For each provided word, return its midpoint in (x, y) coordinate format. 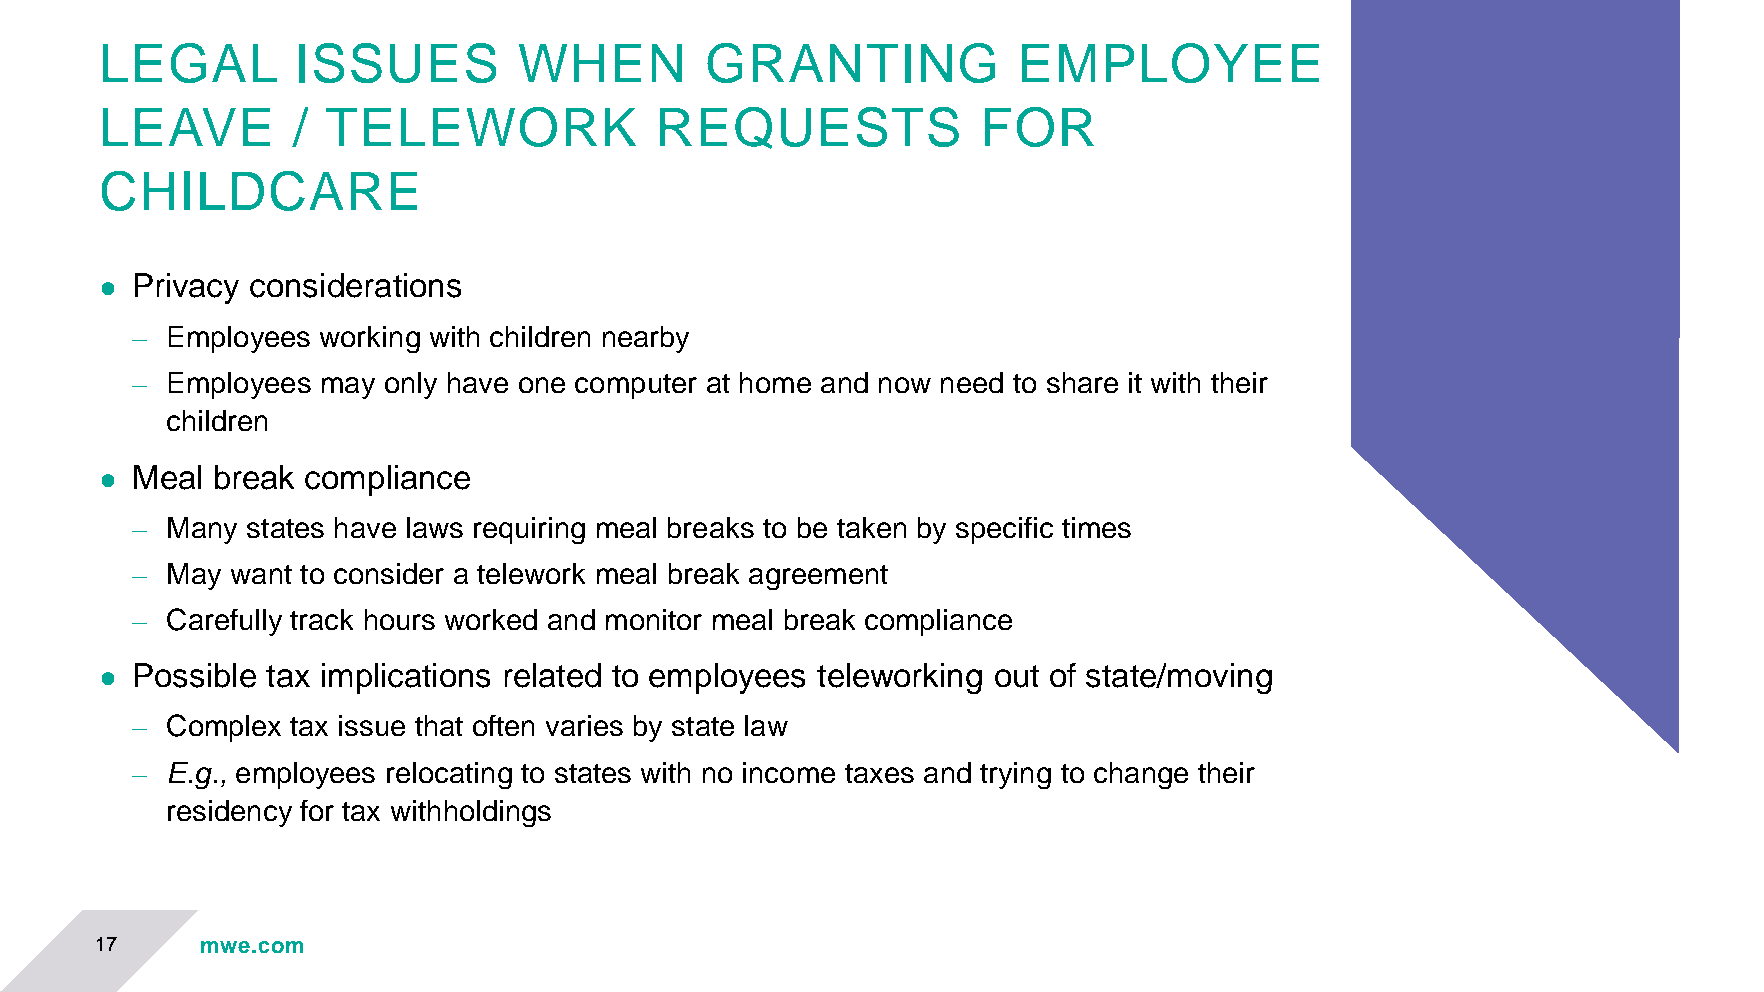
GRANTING (851, 63)
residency (230, 813)
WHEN (600, 63)
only (411, 385)
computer (636, 386)
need (972, 382)
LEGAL (190, 63)
